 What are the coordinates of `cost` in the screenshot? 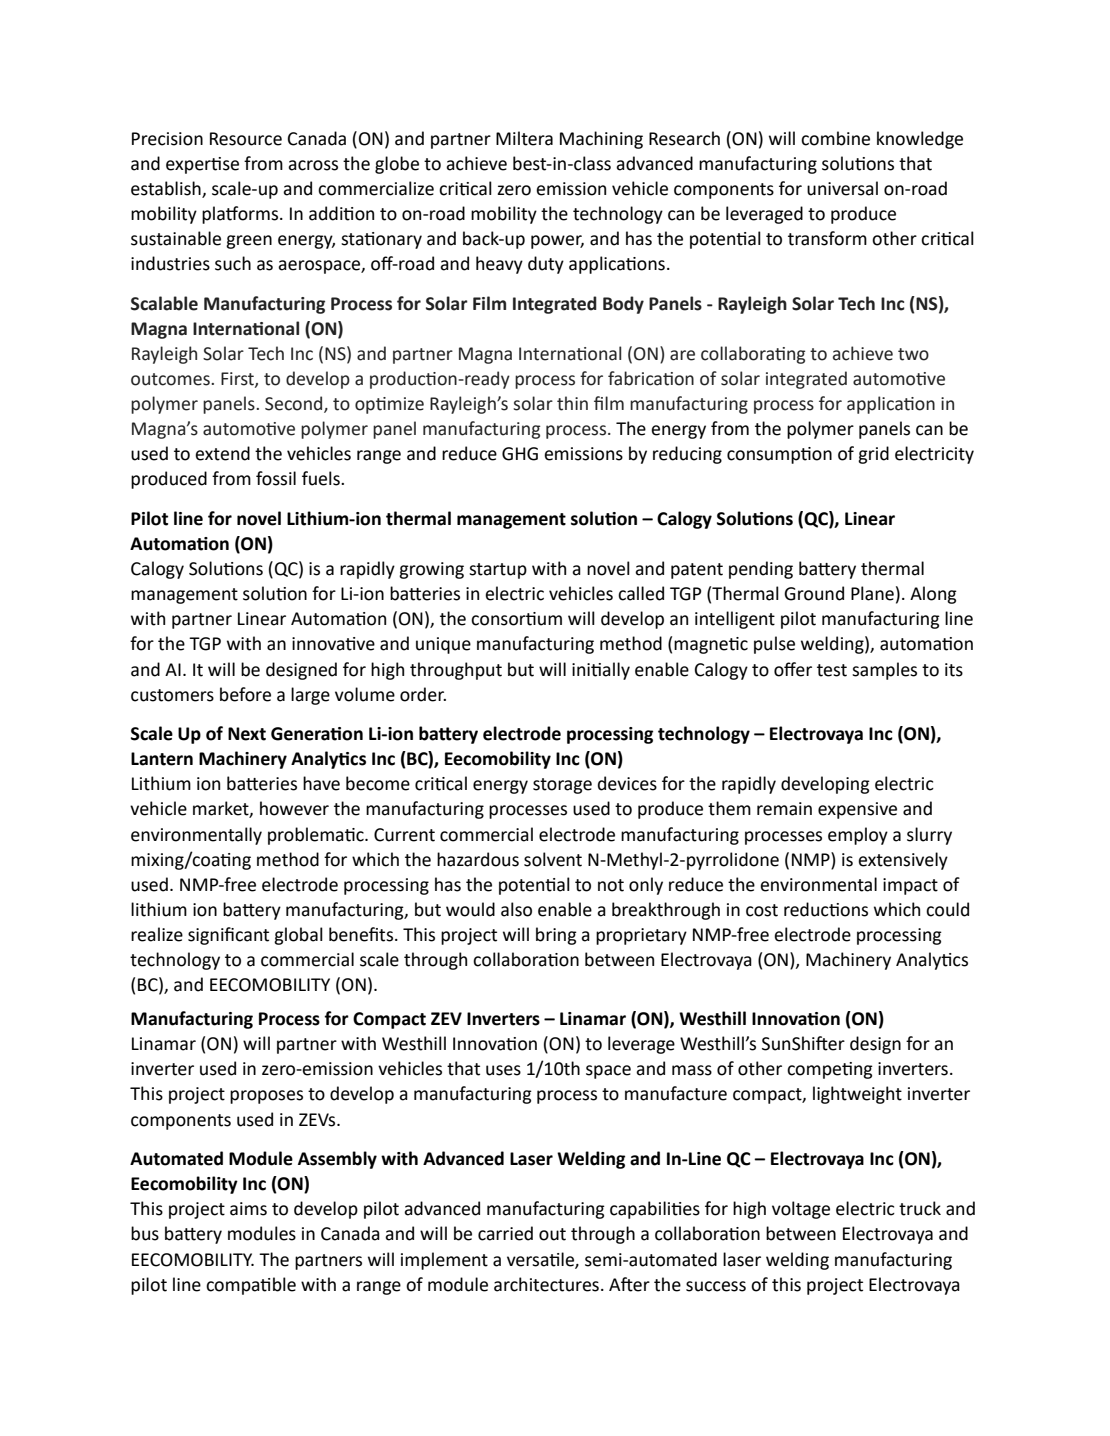 It's located at (762, 910).
